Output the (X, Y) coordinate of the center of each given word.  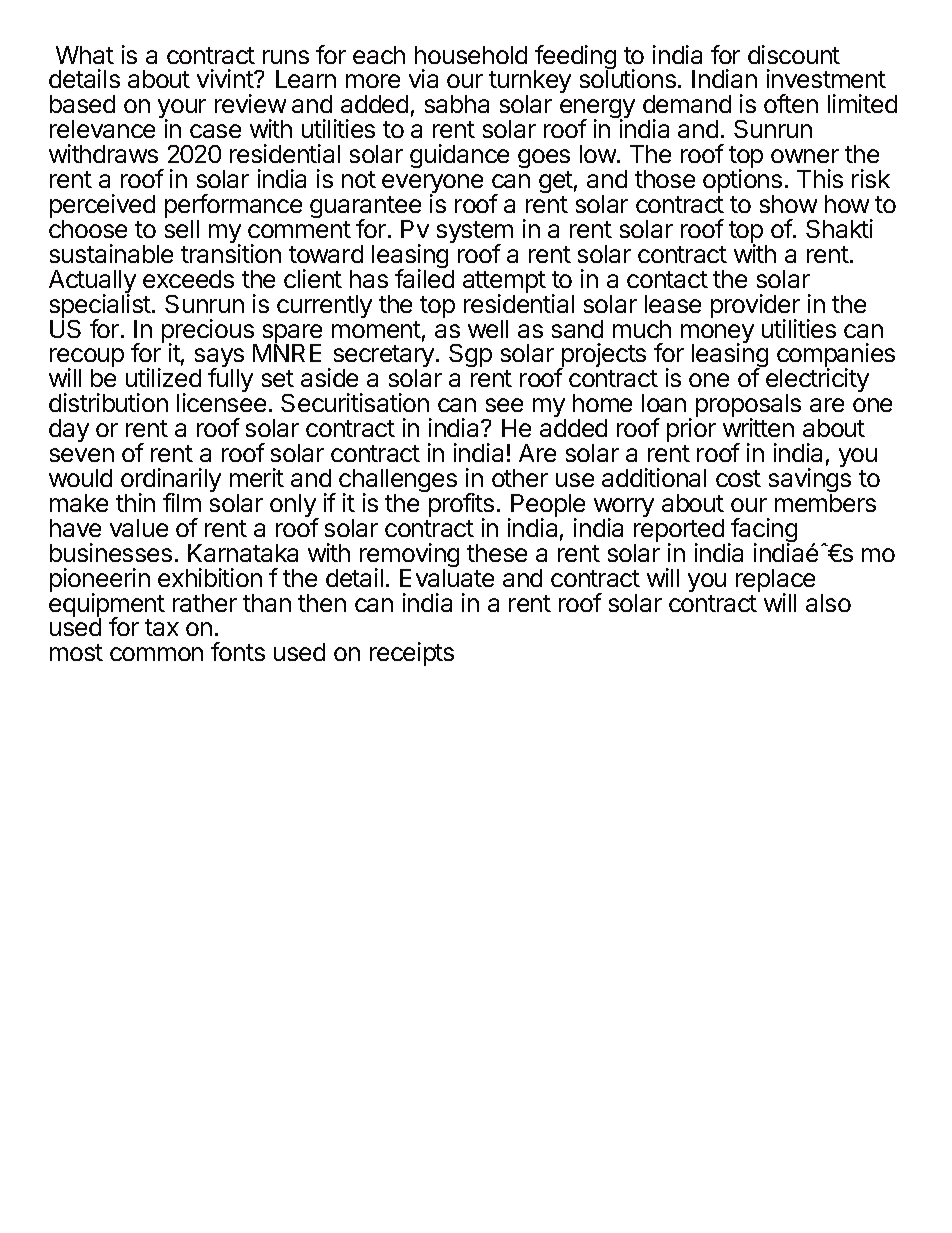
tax (162, 627)
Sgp (470, 355)
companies (836, 357)
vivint (226, 78)
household (471, 55)
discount (794, 54)
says (219, 359)
